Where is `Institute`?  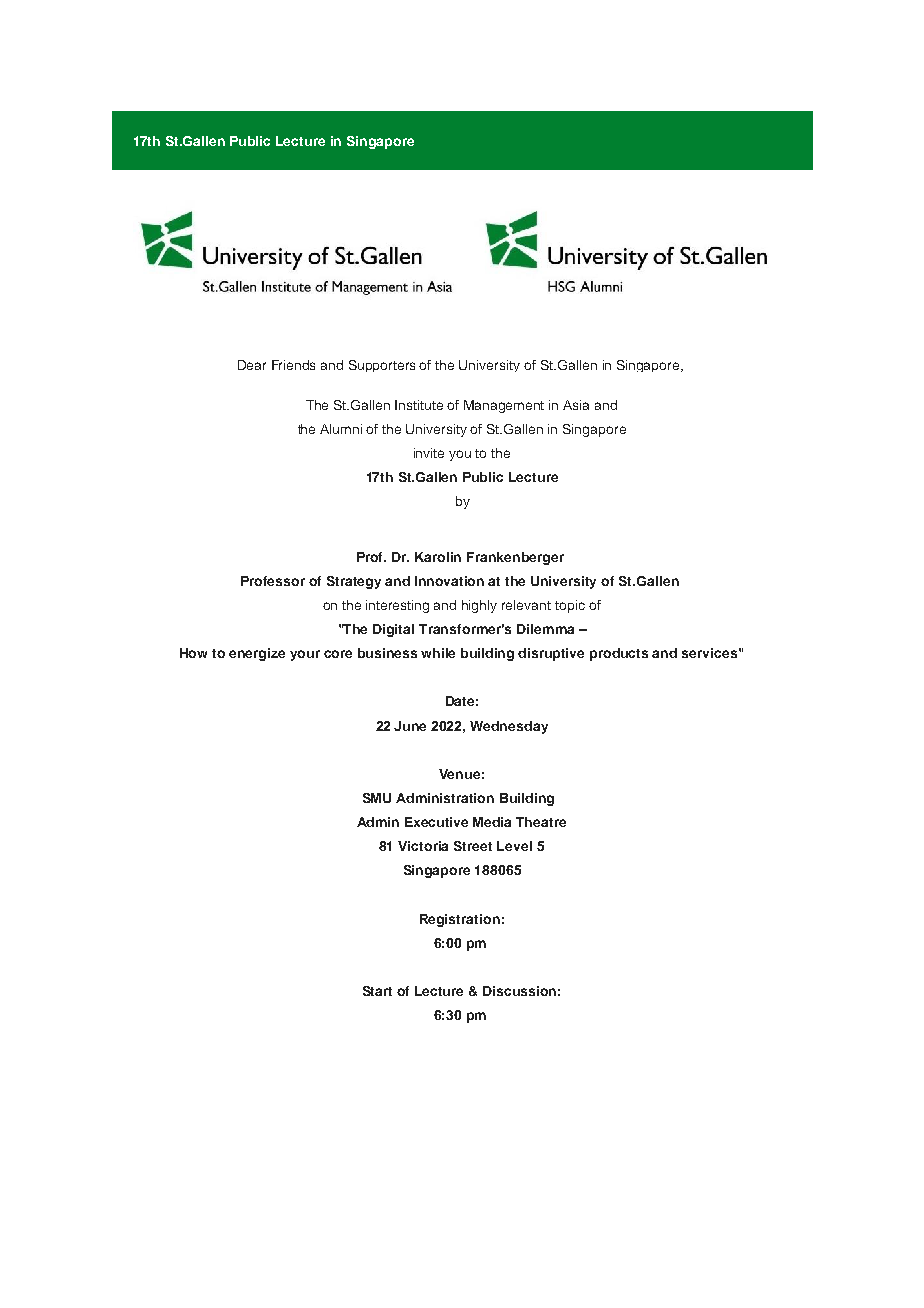
Institute is located at coordinates (419, 405).
